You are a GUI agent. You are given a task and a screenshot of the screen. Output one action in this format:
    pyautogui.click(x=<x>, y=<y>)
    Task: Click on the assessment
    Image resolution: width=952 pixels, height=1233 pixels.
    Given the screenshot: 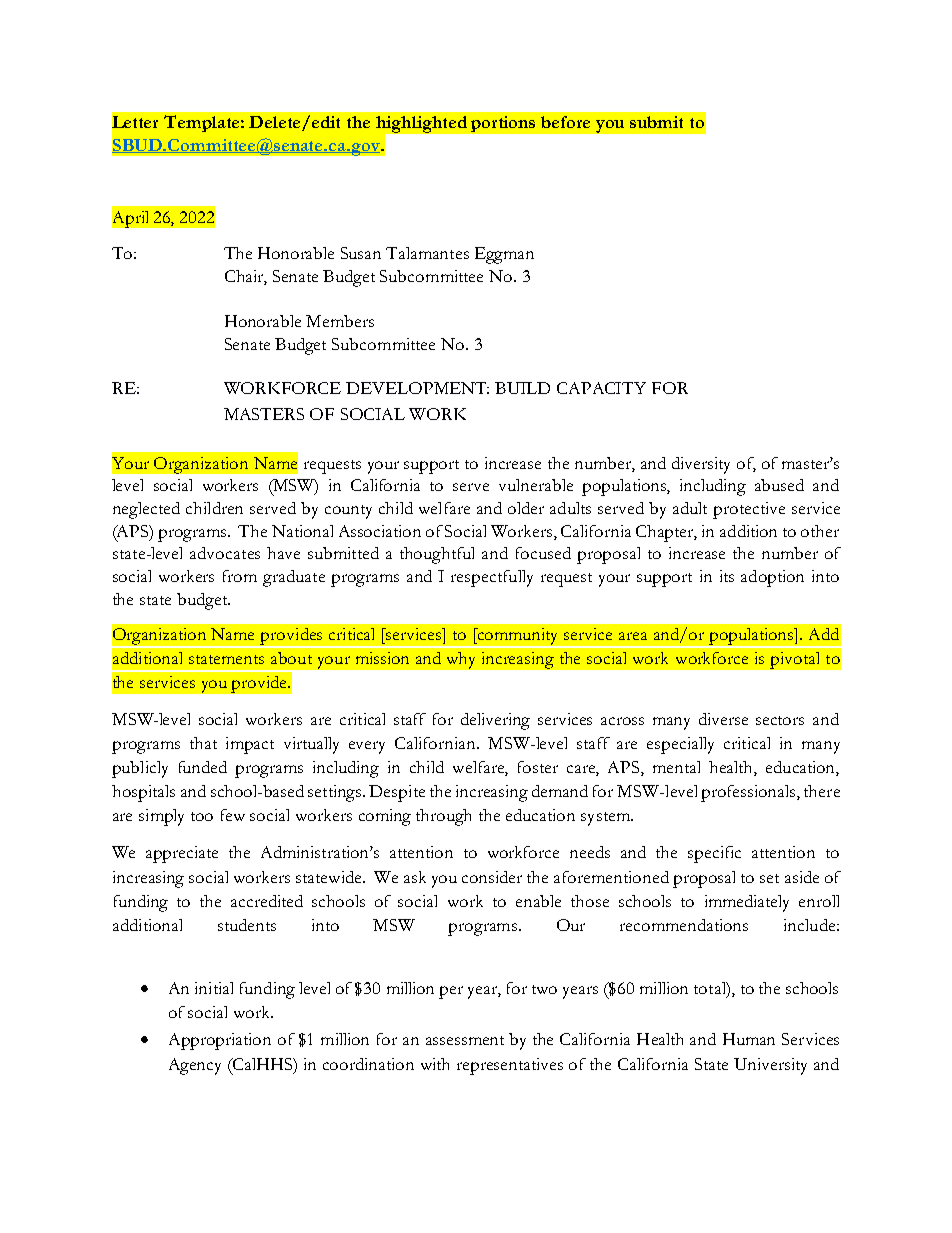 What is the action you would take?
    pyautogui.click(x=465, y=1040)
